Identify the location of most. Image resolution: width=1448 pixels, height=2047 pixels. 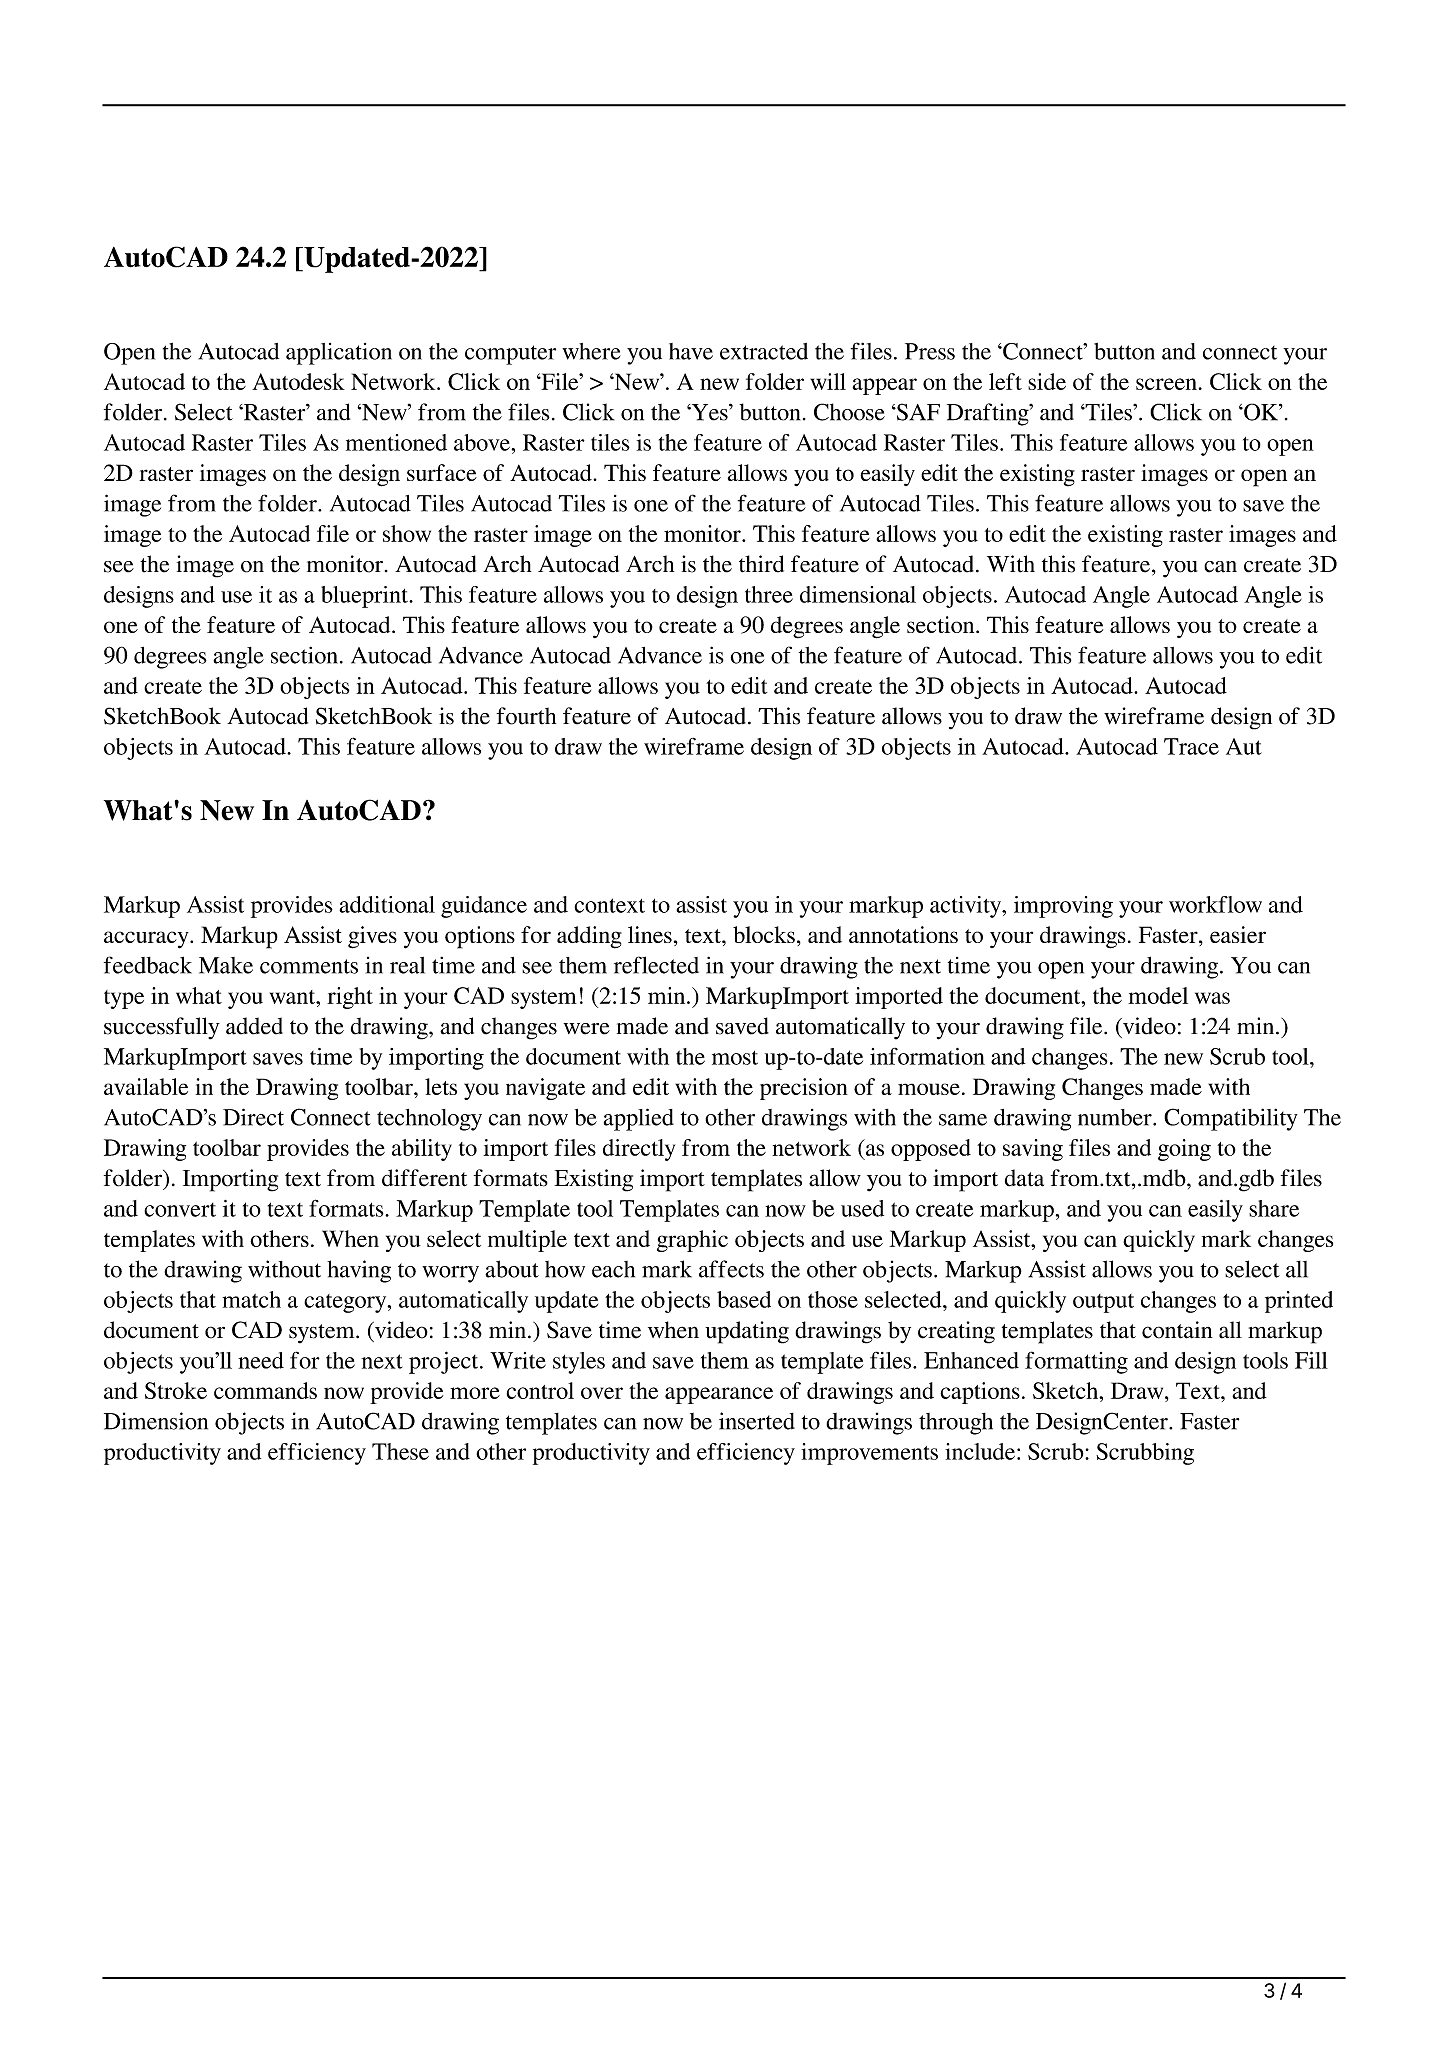
(735, 1058).
